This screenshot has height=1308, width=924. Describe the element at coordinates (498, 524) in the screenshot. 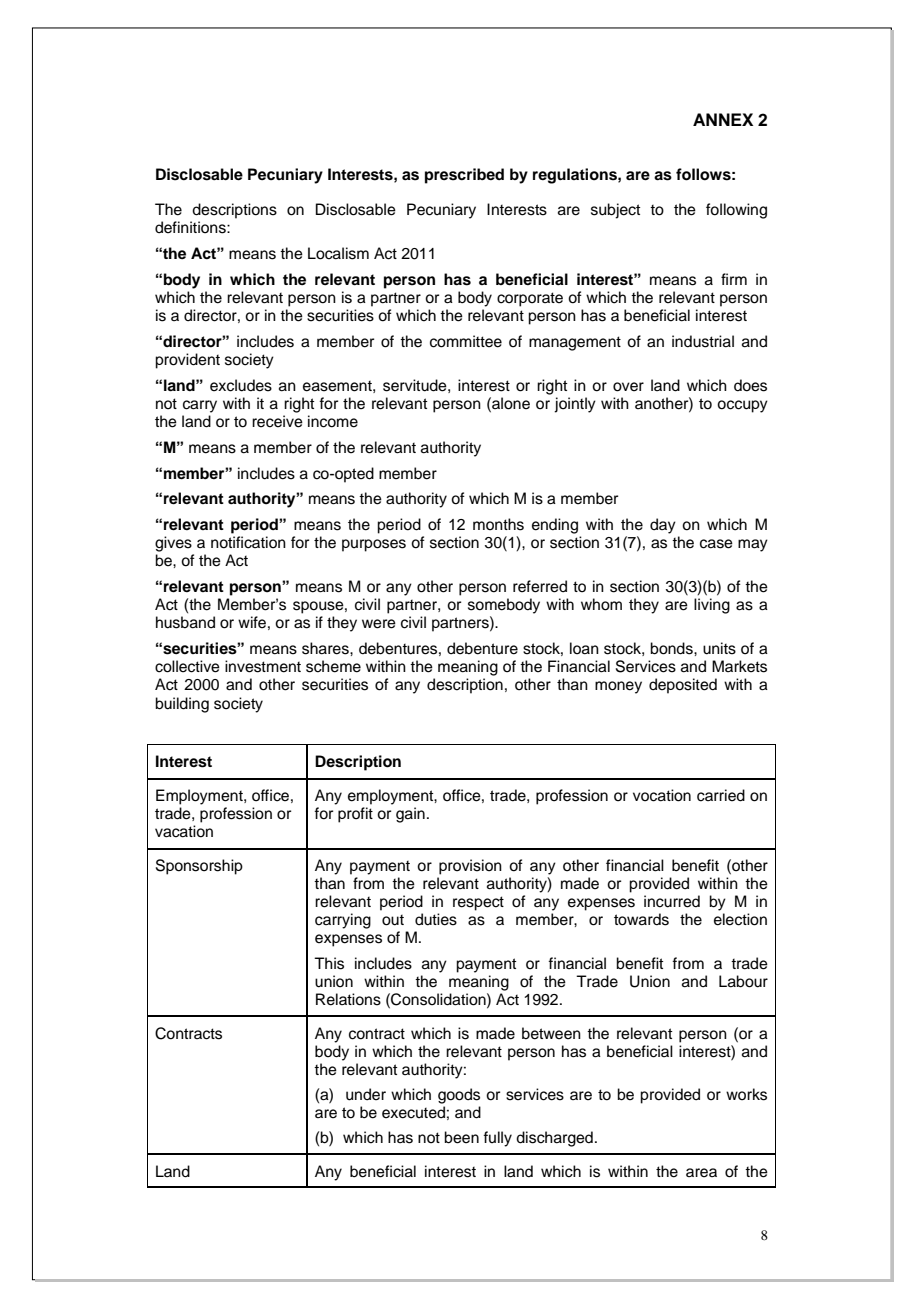

I see `months` at that location.
